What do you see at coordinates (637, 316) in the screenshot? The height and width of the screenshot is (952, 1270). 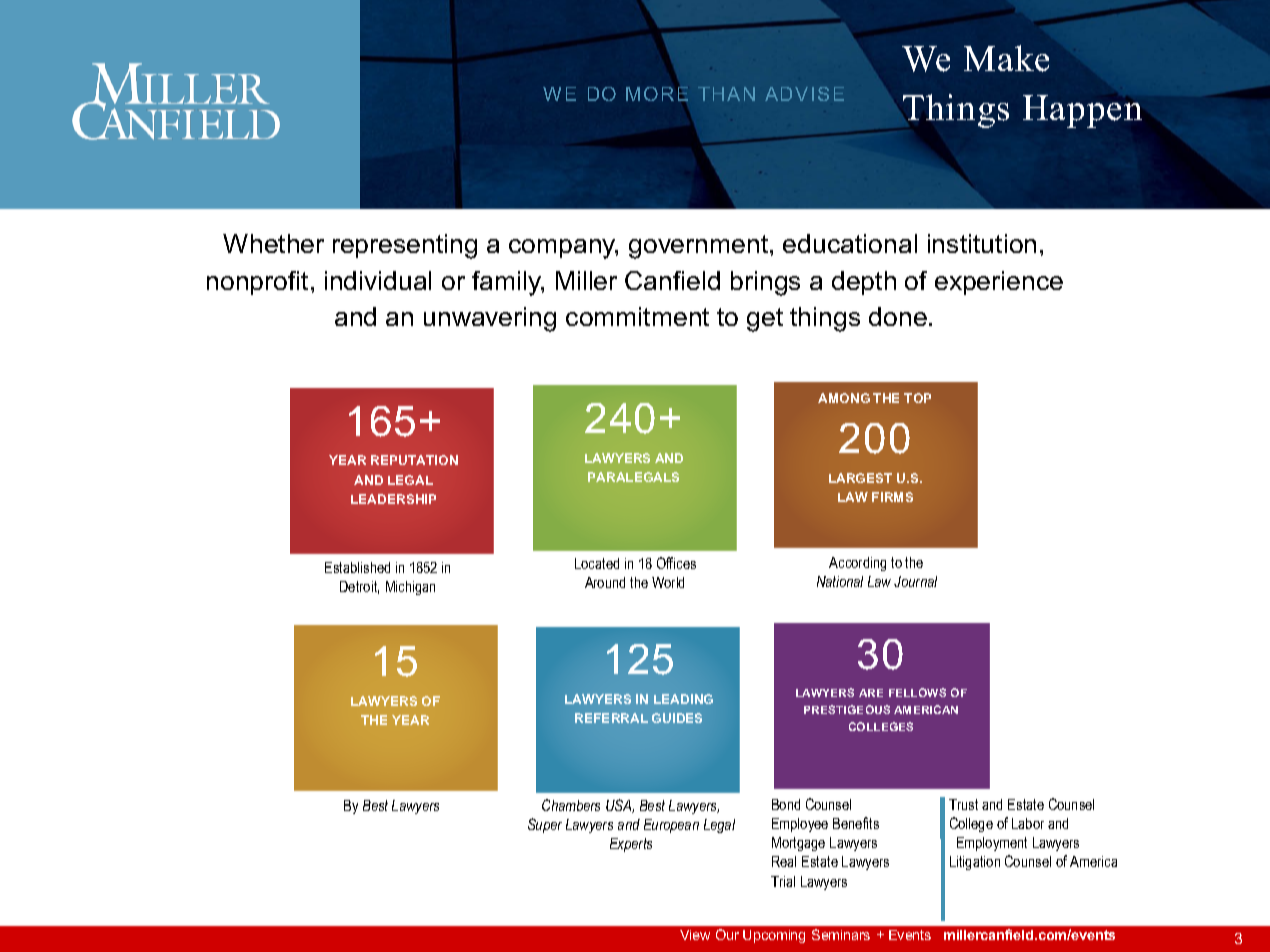 I see `commitment` at bounding box center [637, 316].
